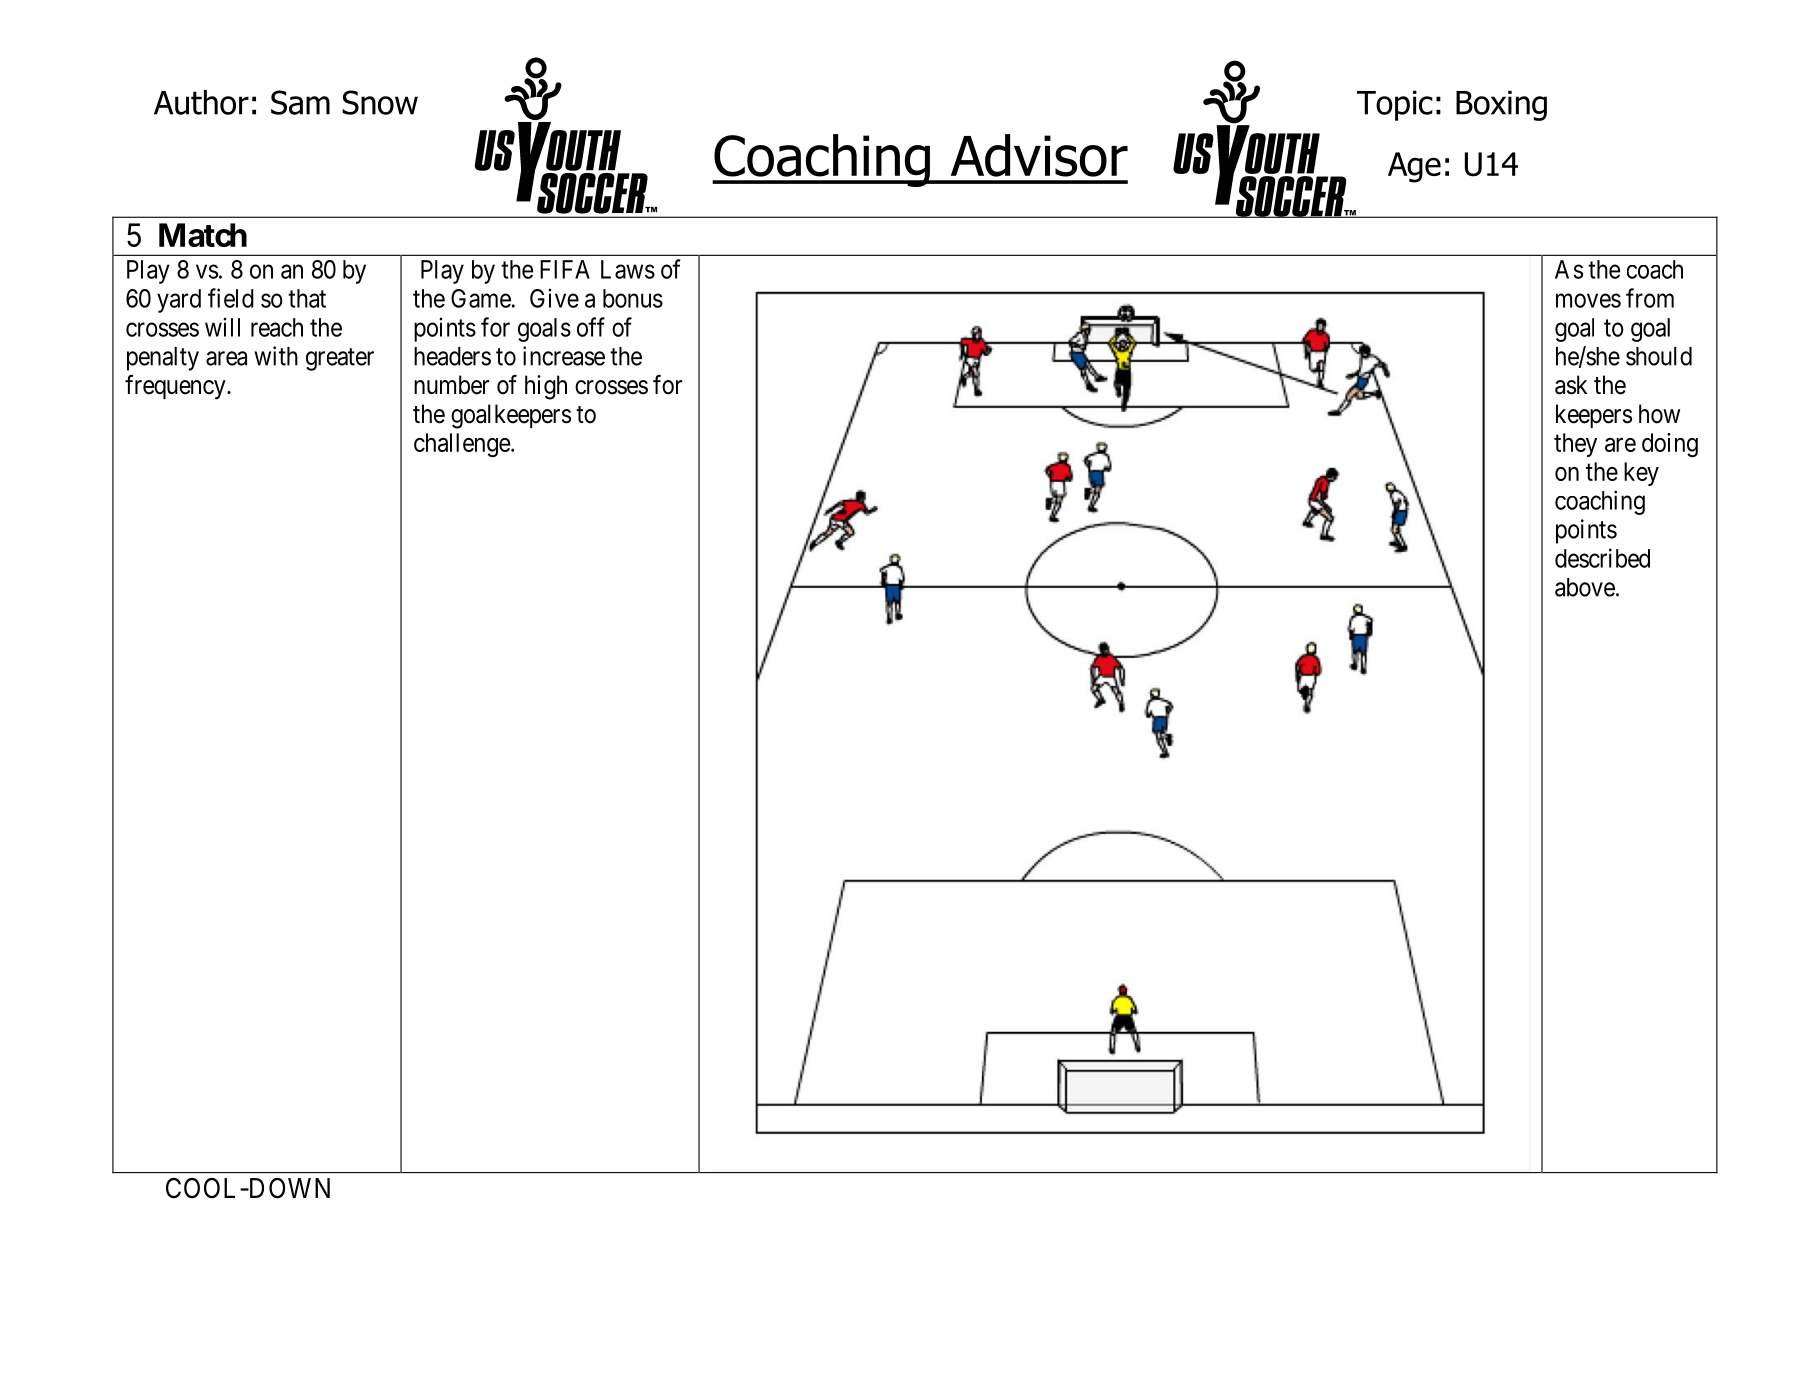  What do you see at coordinates (1585, 587) in the document?
I see `above` at bounding box center [1585, 587].
